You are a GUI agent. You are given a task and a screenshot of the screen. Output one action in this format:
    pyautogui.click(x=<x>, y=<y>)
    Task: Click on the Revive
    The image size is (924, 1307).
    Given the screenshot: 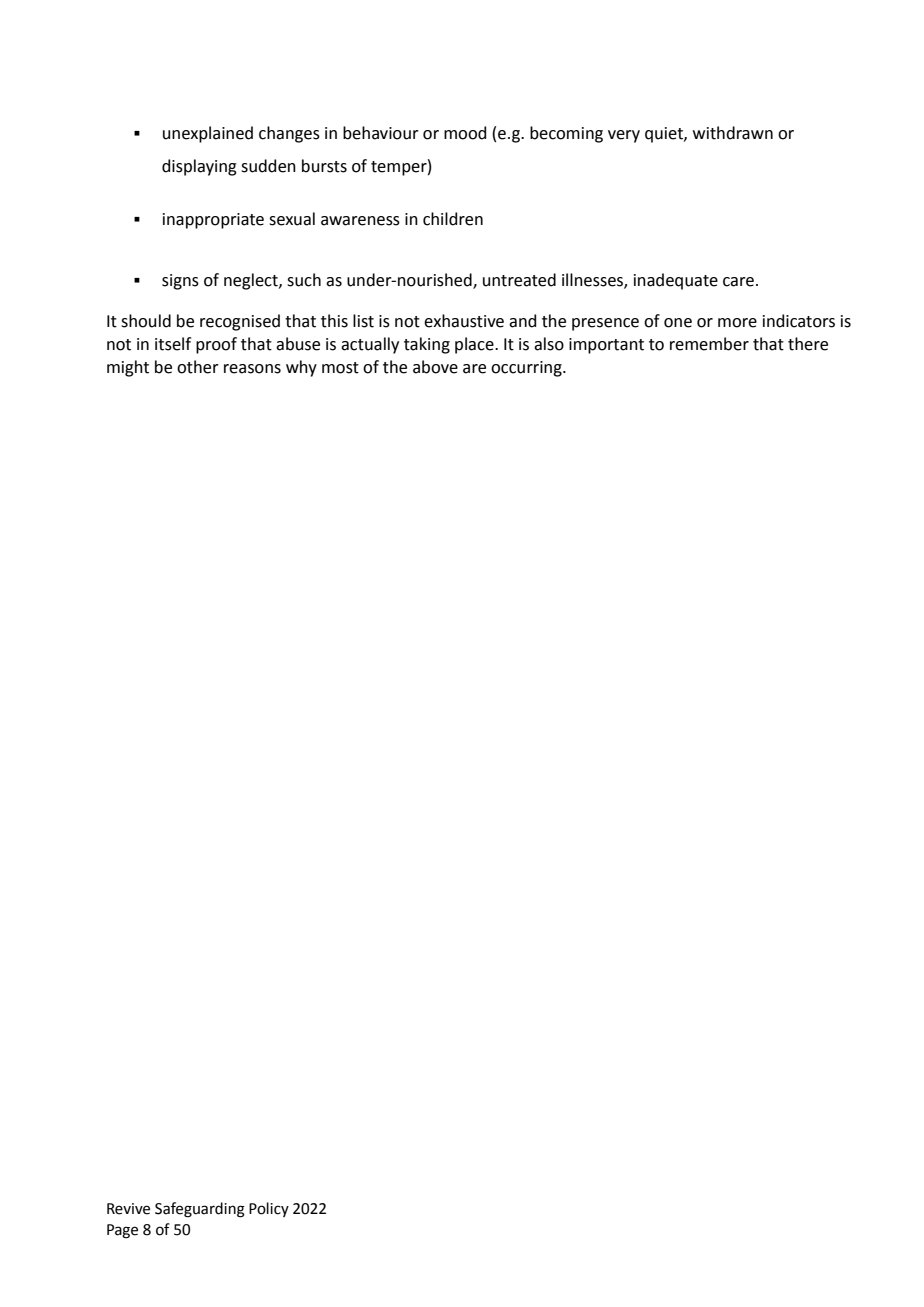 What is the action you would take?
    pyautogui.click(x=128, y=1209)
